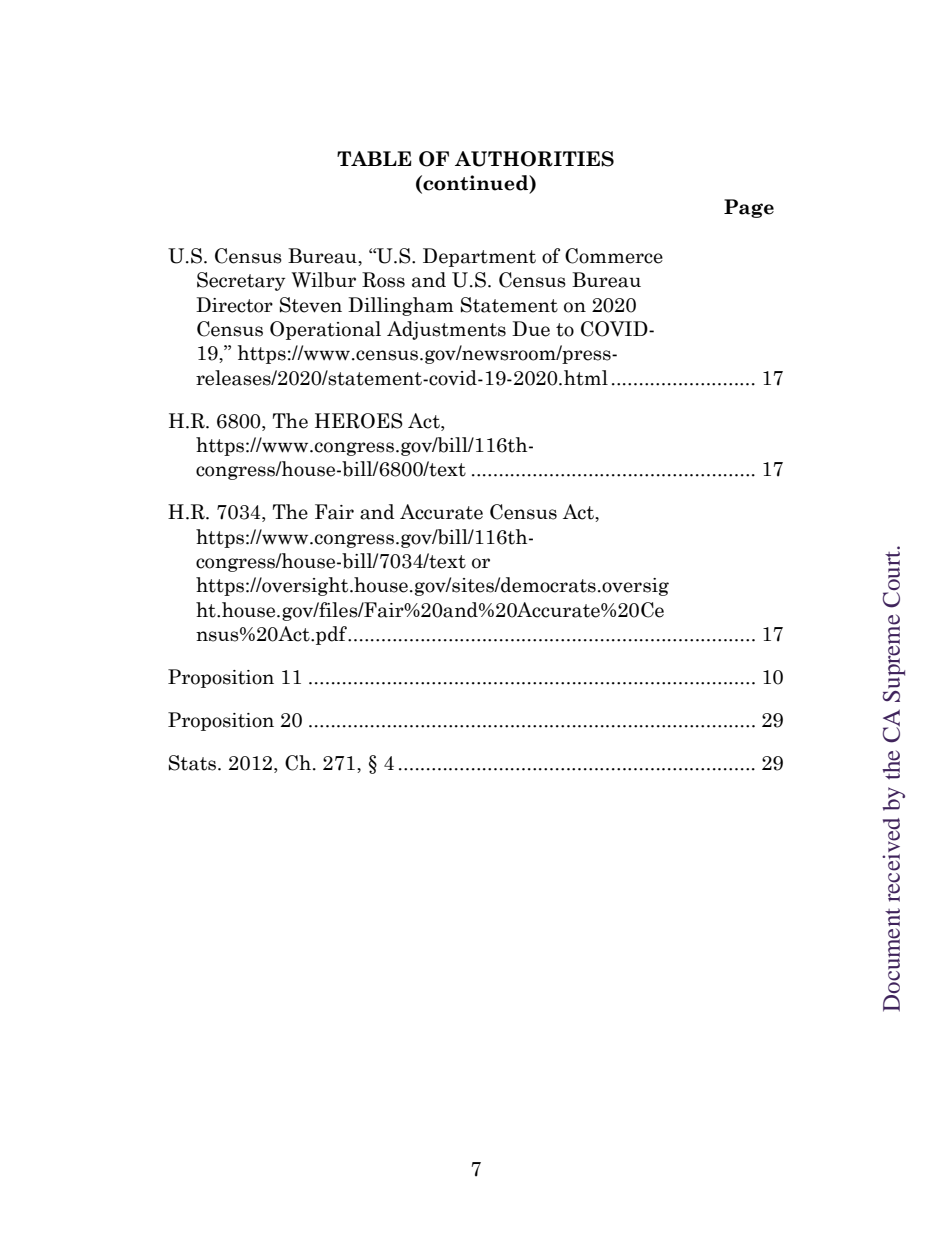 This image has height=1233, width=952. What do you see at coordinates (614, 256) in the image?
I see `Commerce` at bounding box center [614, 256].
